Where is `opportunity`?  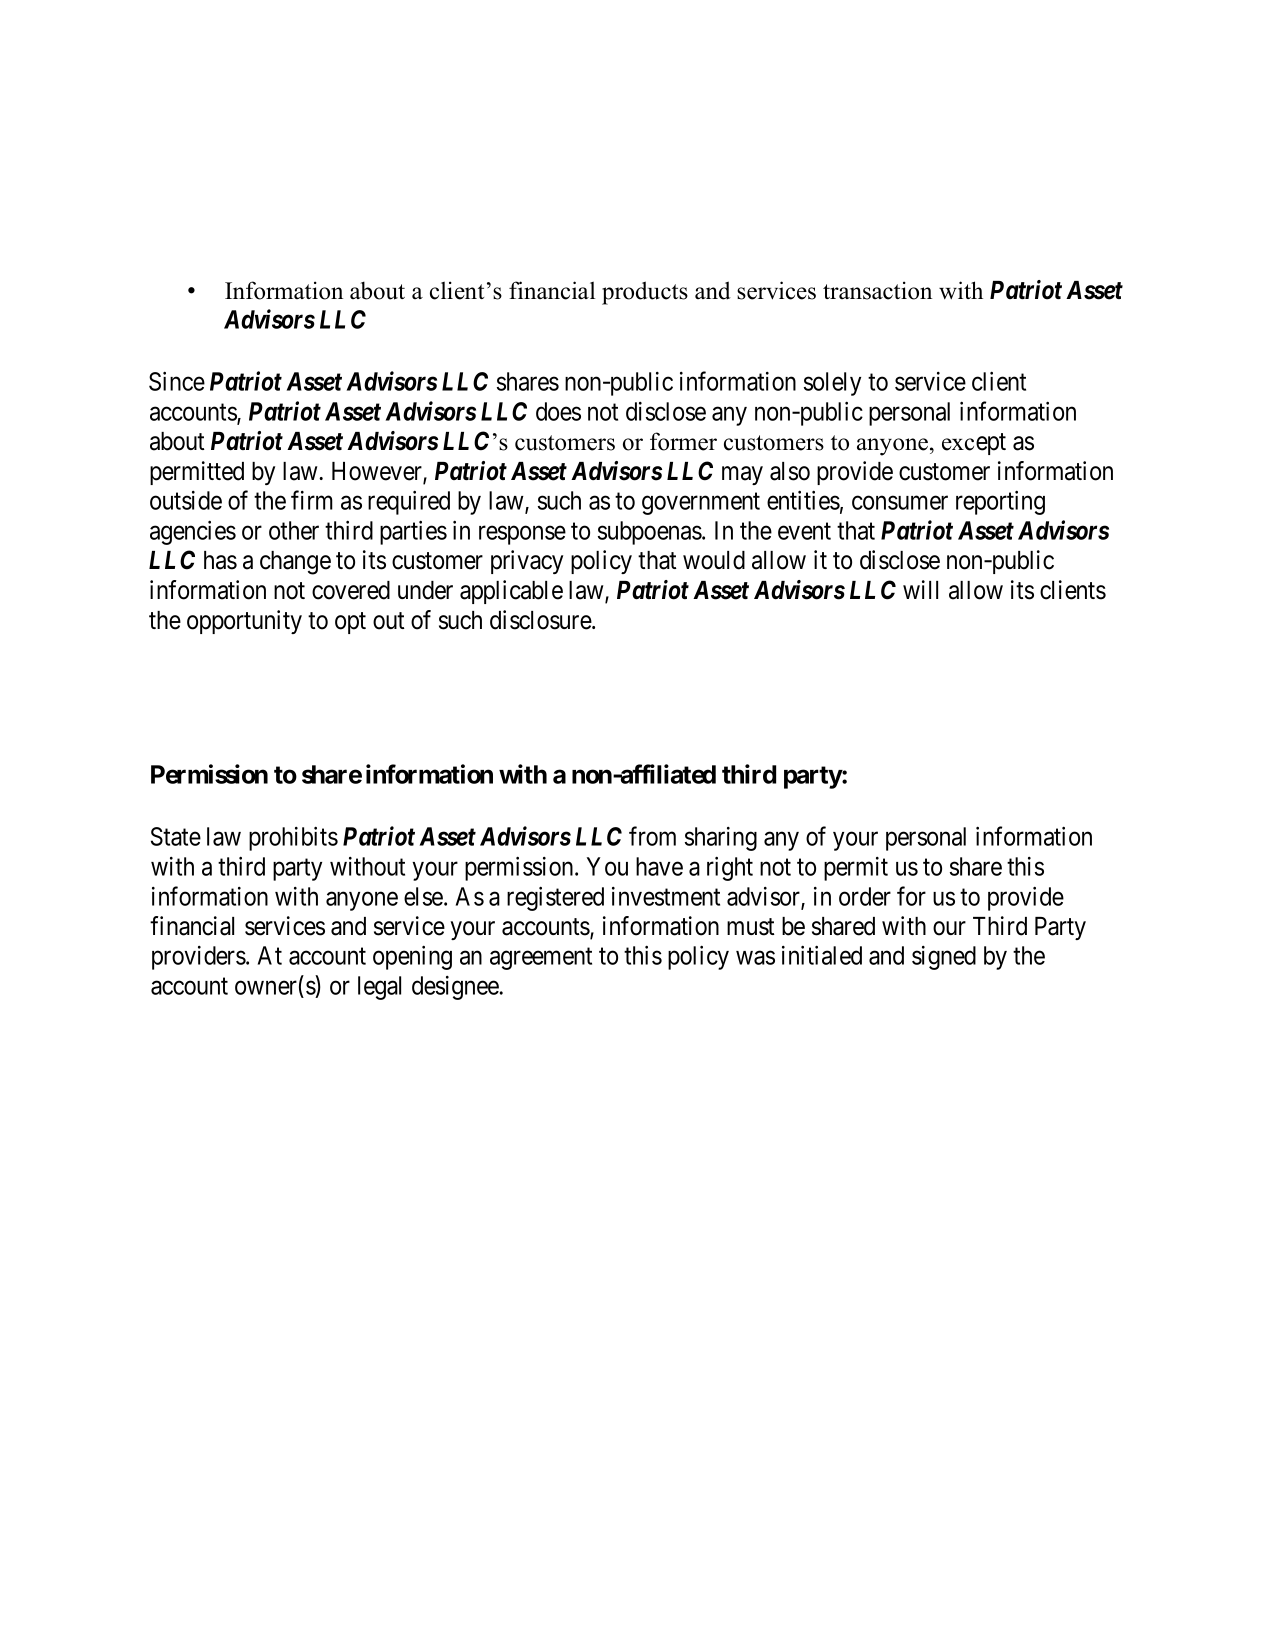 opportunity is located at coordinates (244, 622).
